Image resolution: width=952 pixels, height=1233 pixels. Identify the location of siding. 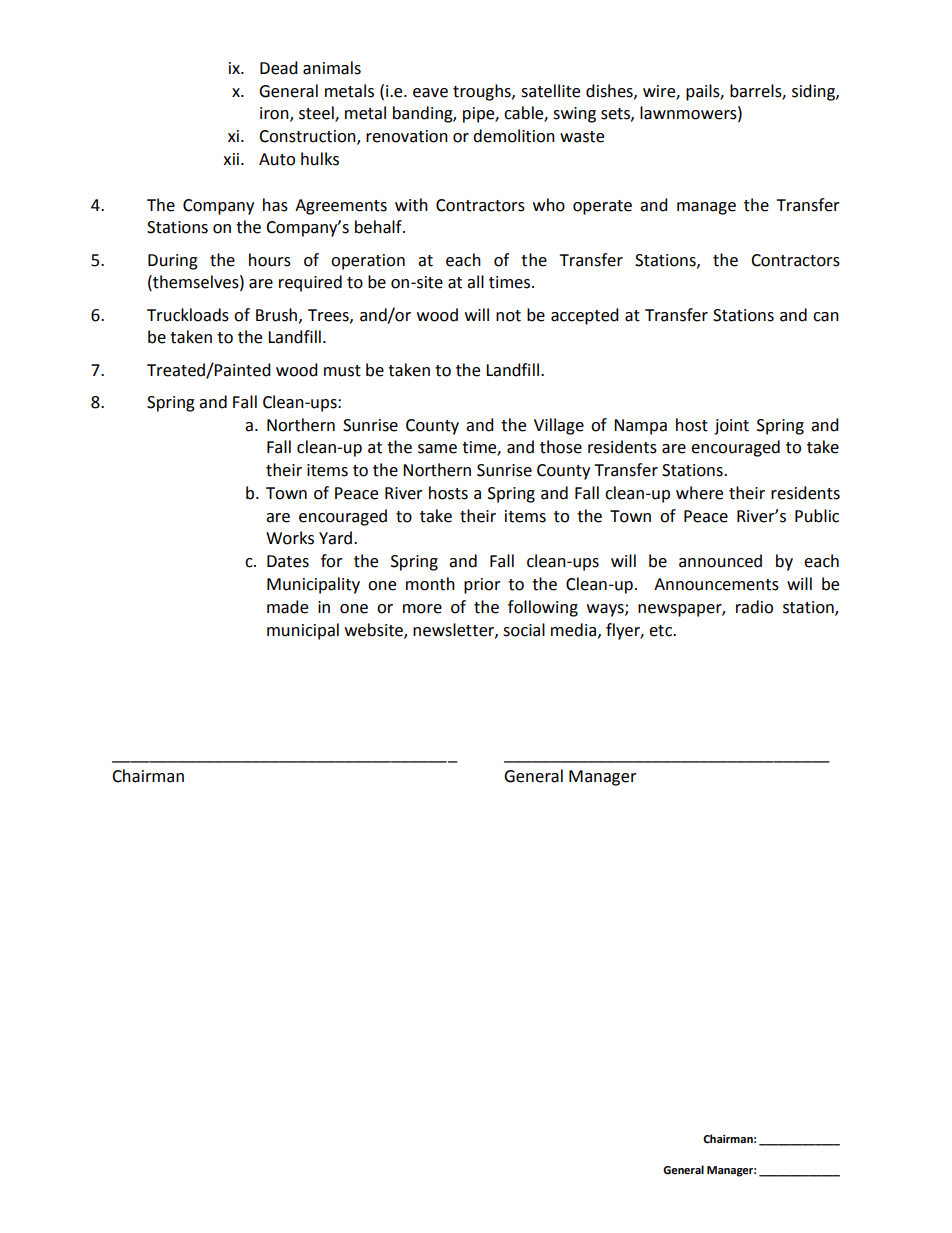
(814, 92).
